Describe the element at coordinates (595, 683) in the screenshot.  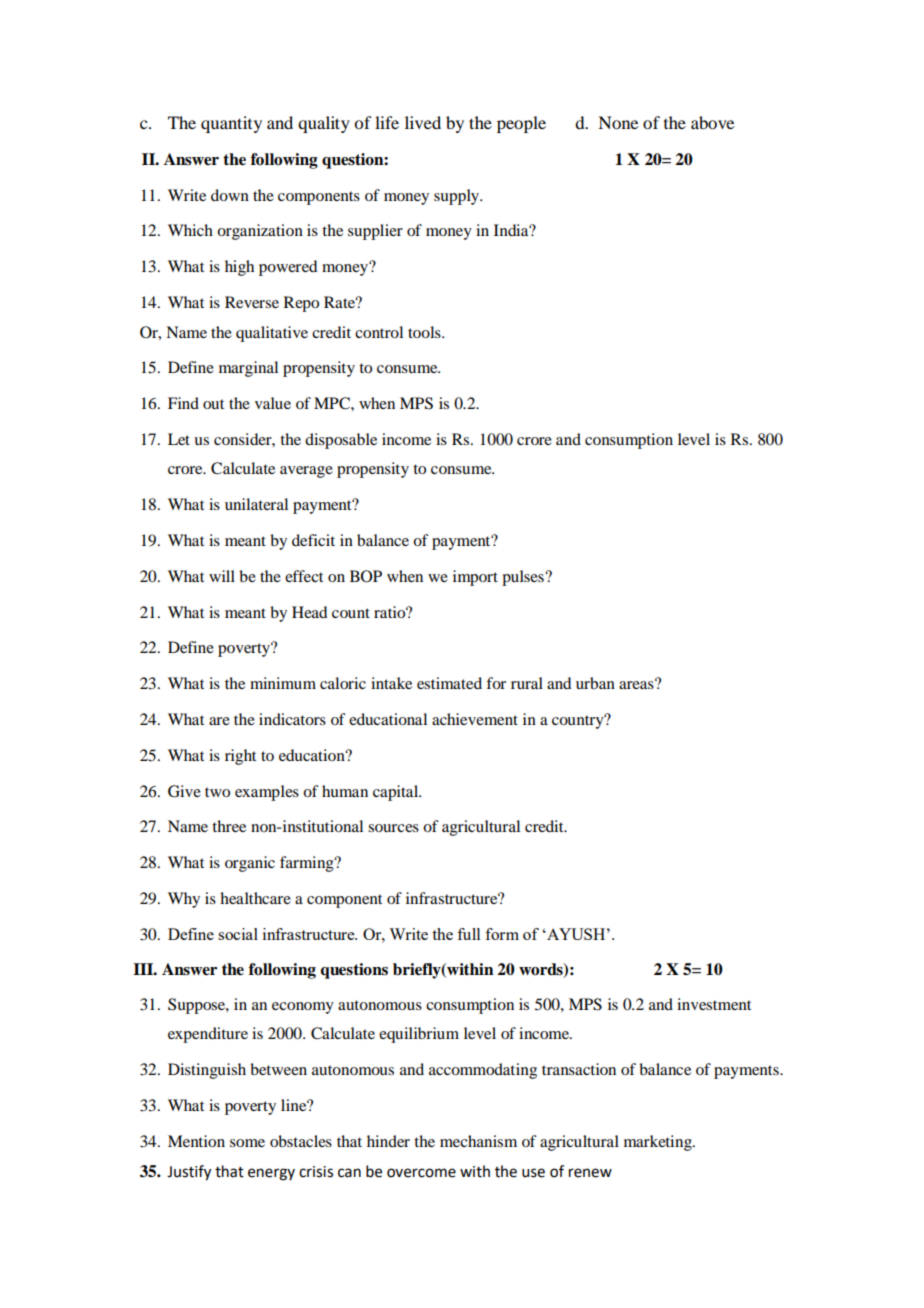
I see `urban` at that location.
